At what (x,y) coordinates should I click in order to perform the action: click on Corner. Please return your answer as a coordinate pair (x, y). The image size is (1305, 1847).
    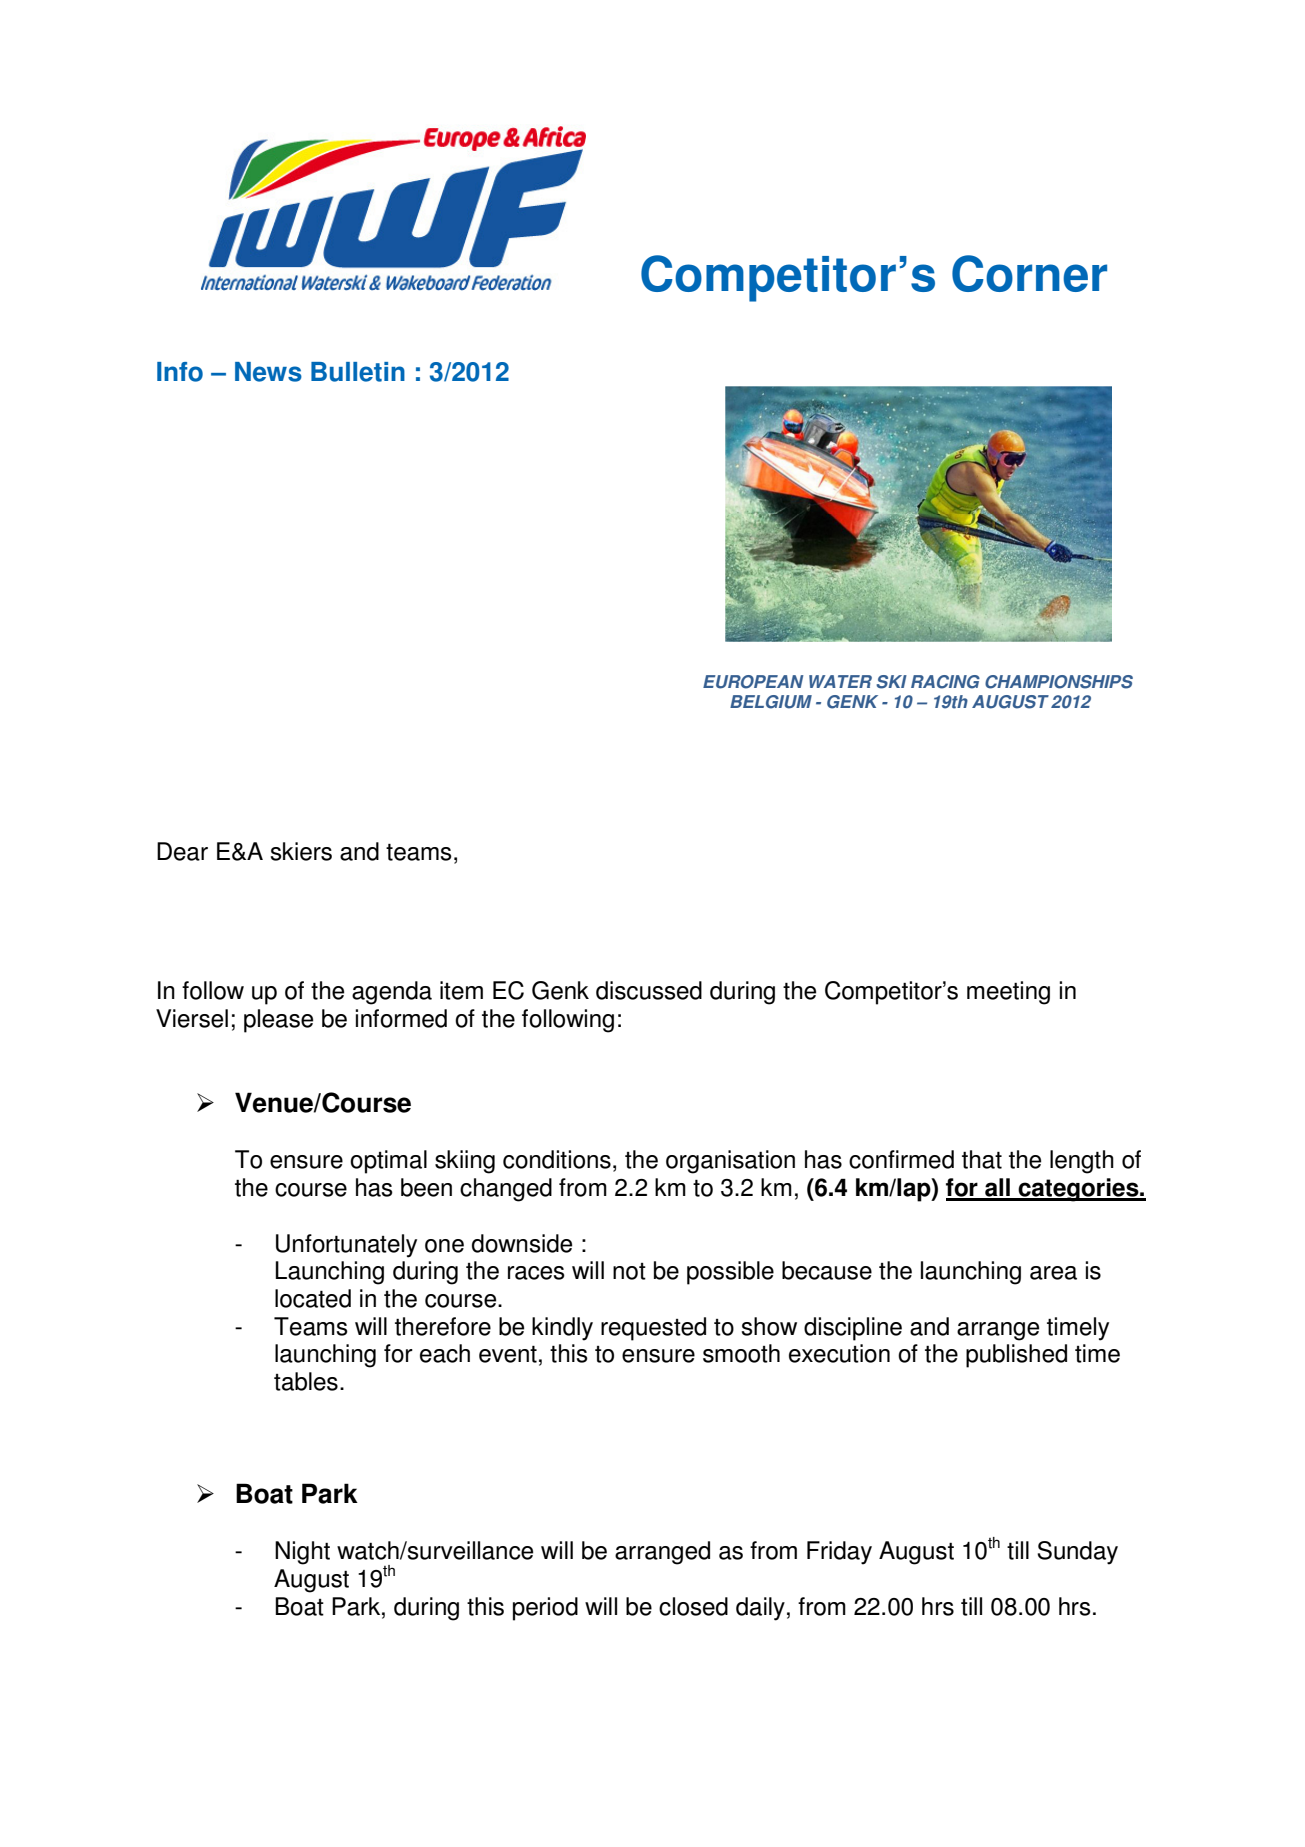
    Looking at the image, I should click on (1029, 273).
